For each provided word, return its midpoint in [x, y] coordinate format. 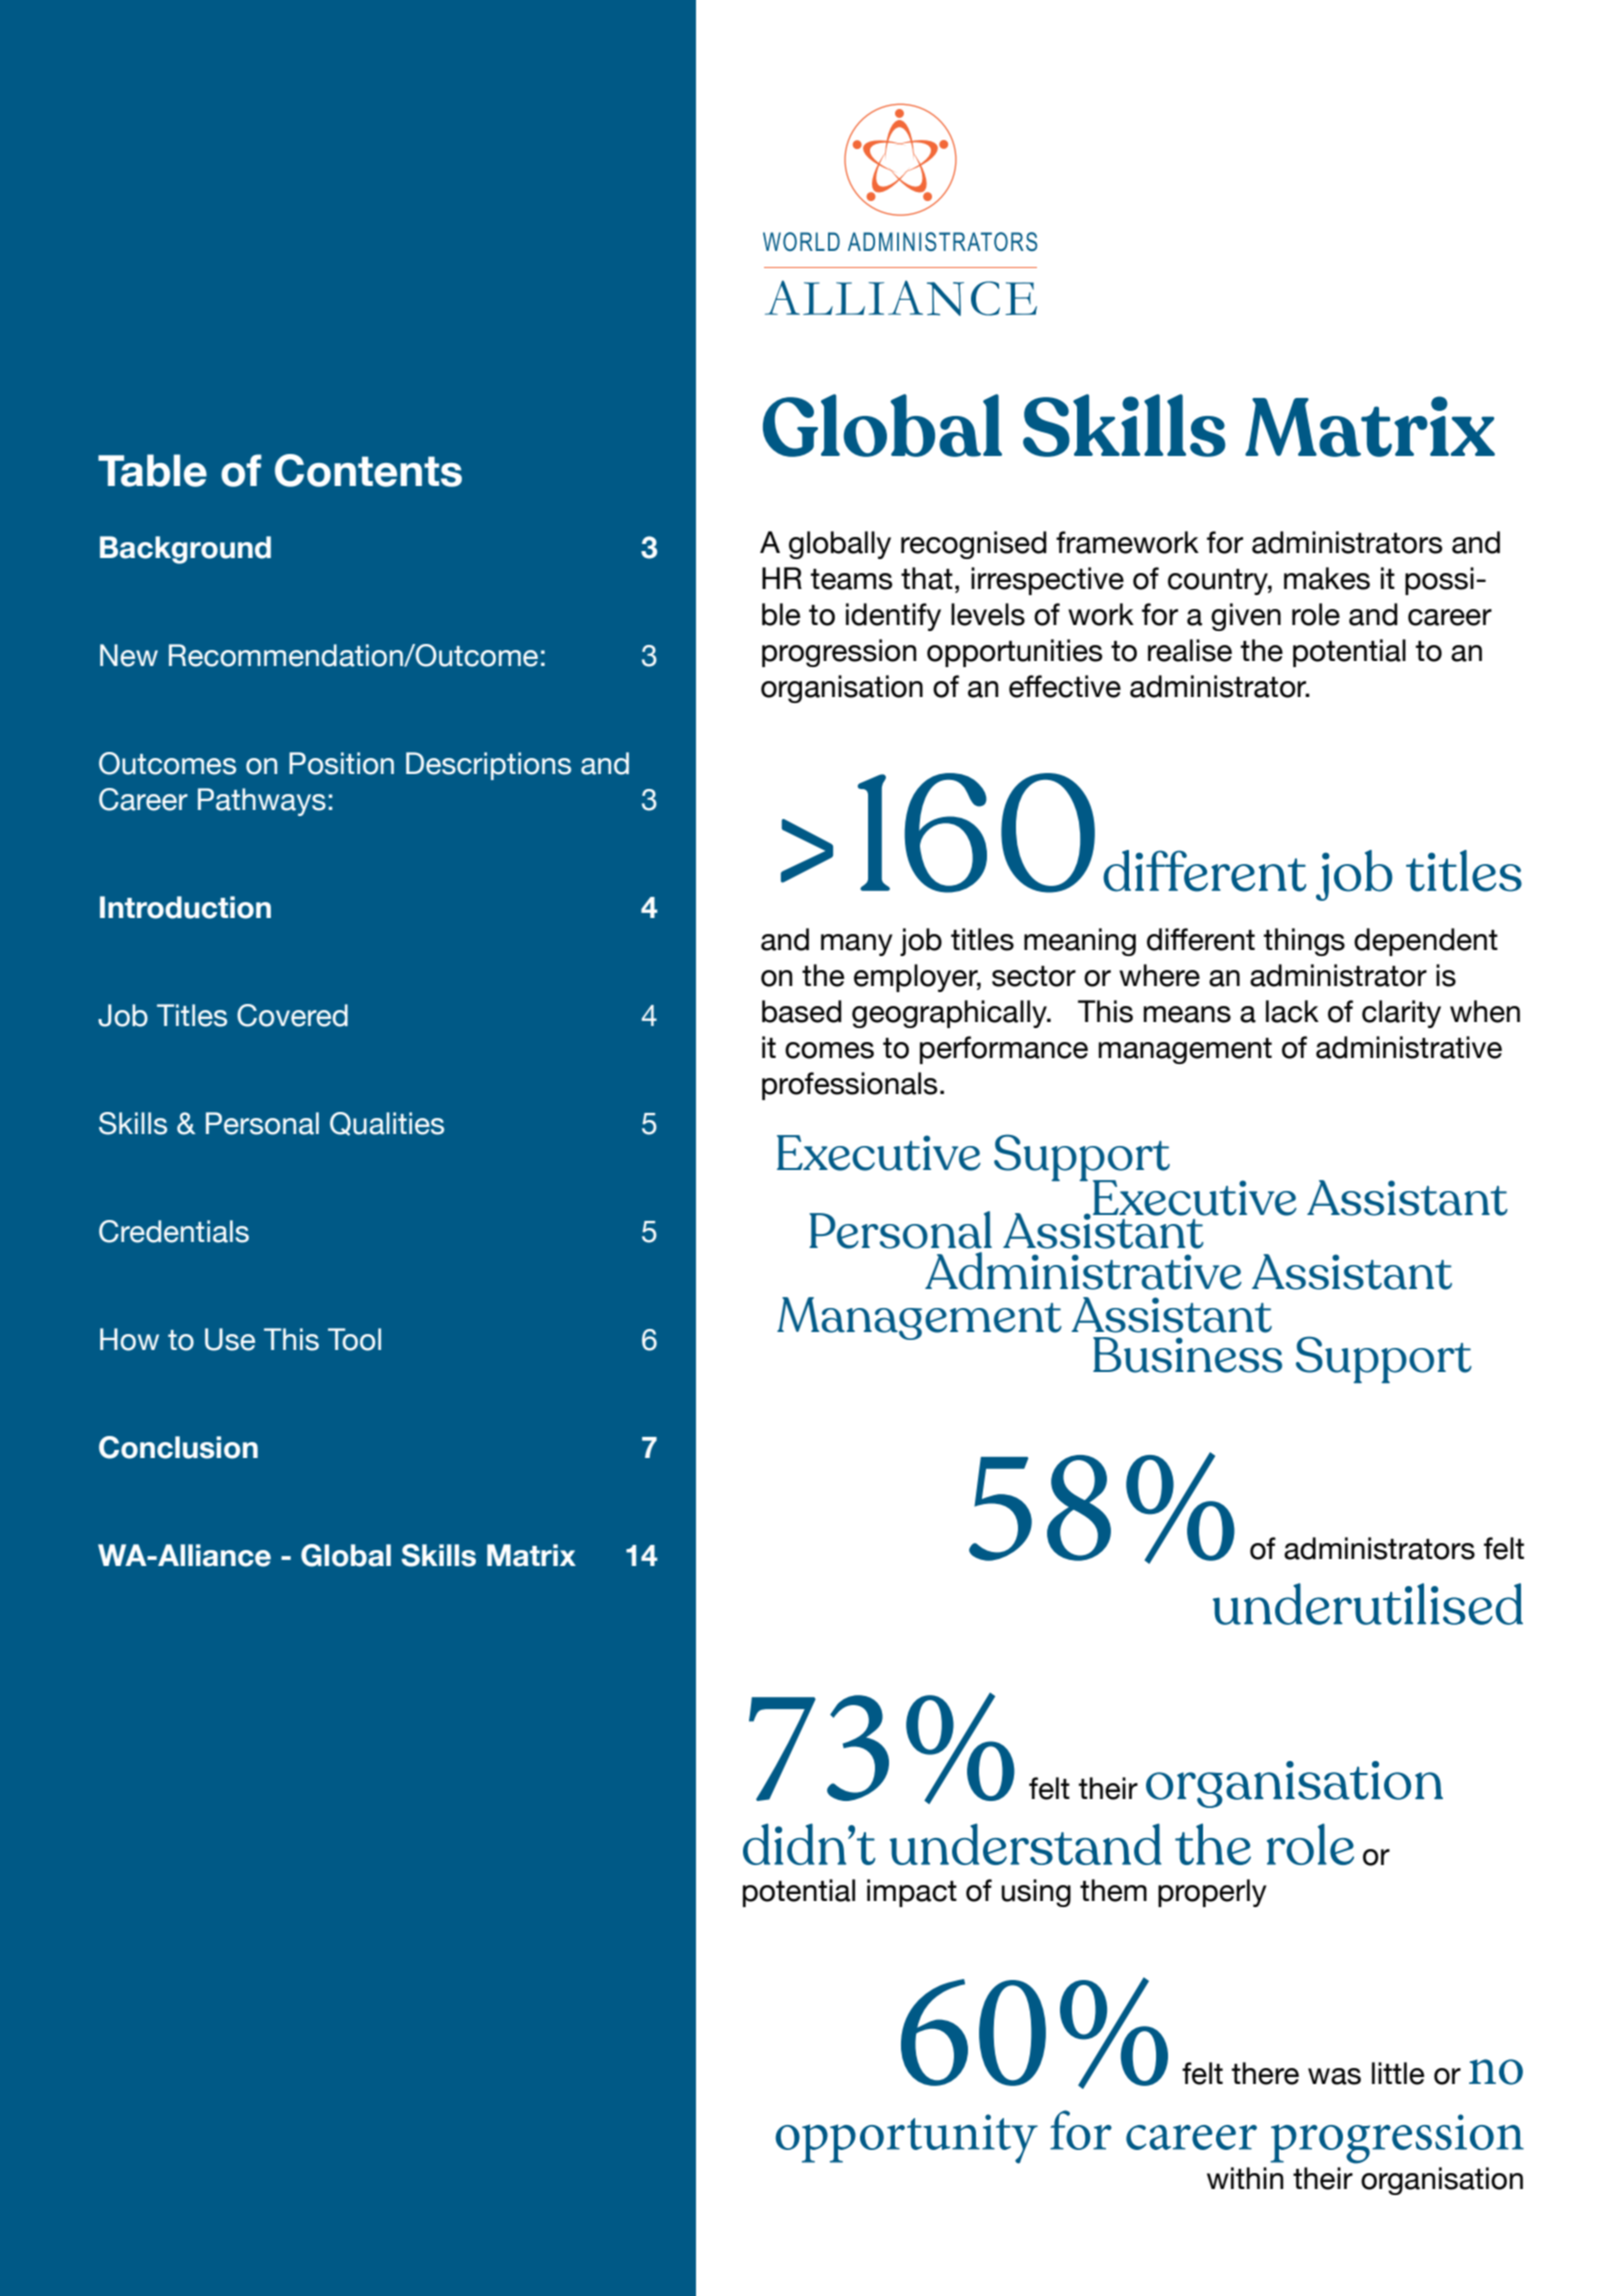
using [1036, 1893]
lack [1292, 1011]
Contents [368, 470]
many [856, 945]
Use [230, 1339]
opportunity [907, 2139]
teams [852, 579]
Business [1187, 1355]
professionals [850, 1086]
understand [1026, 1844]
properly [1212, 1893]
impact [912, 1893]
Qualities [387, 1124]
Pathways [262, 802]
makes [1327, 578]
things [1304, 942]
